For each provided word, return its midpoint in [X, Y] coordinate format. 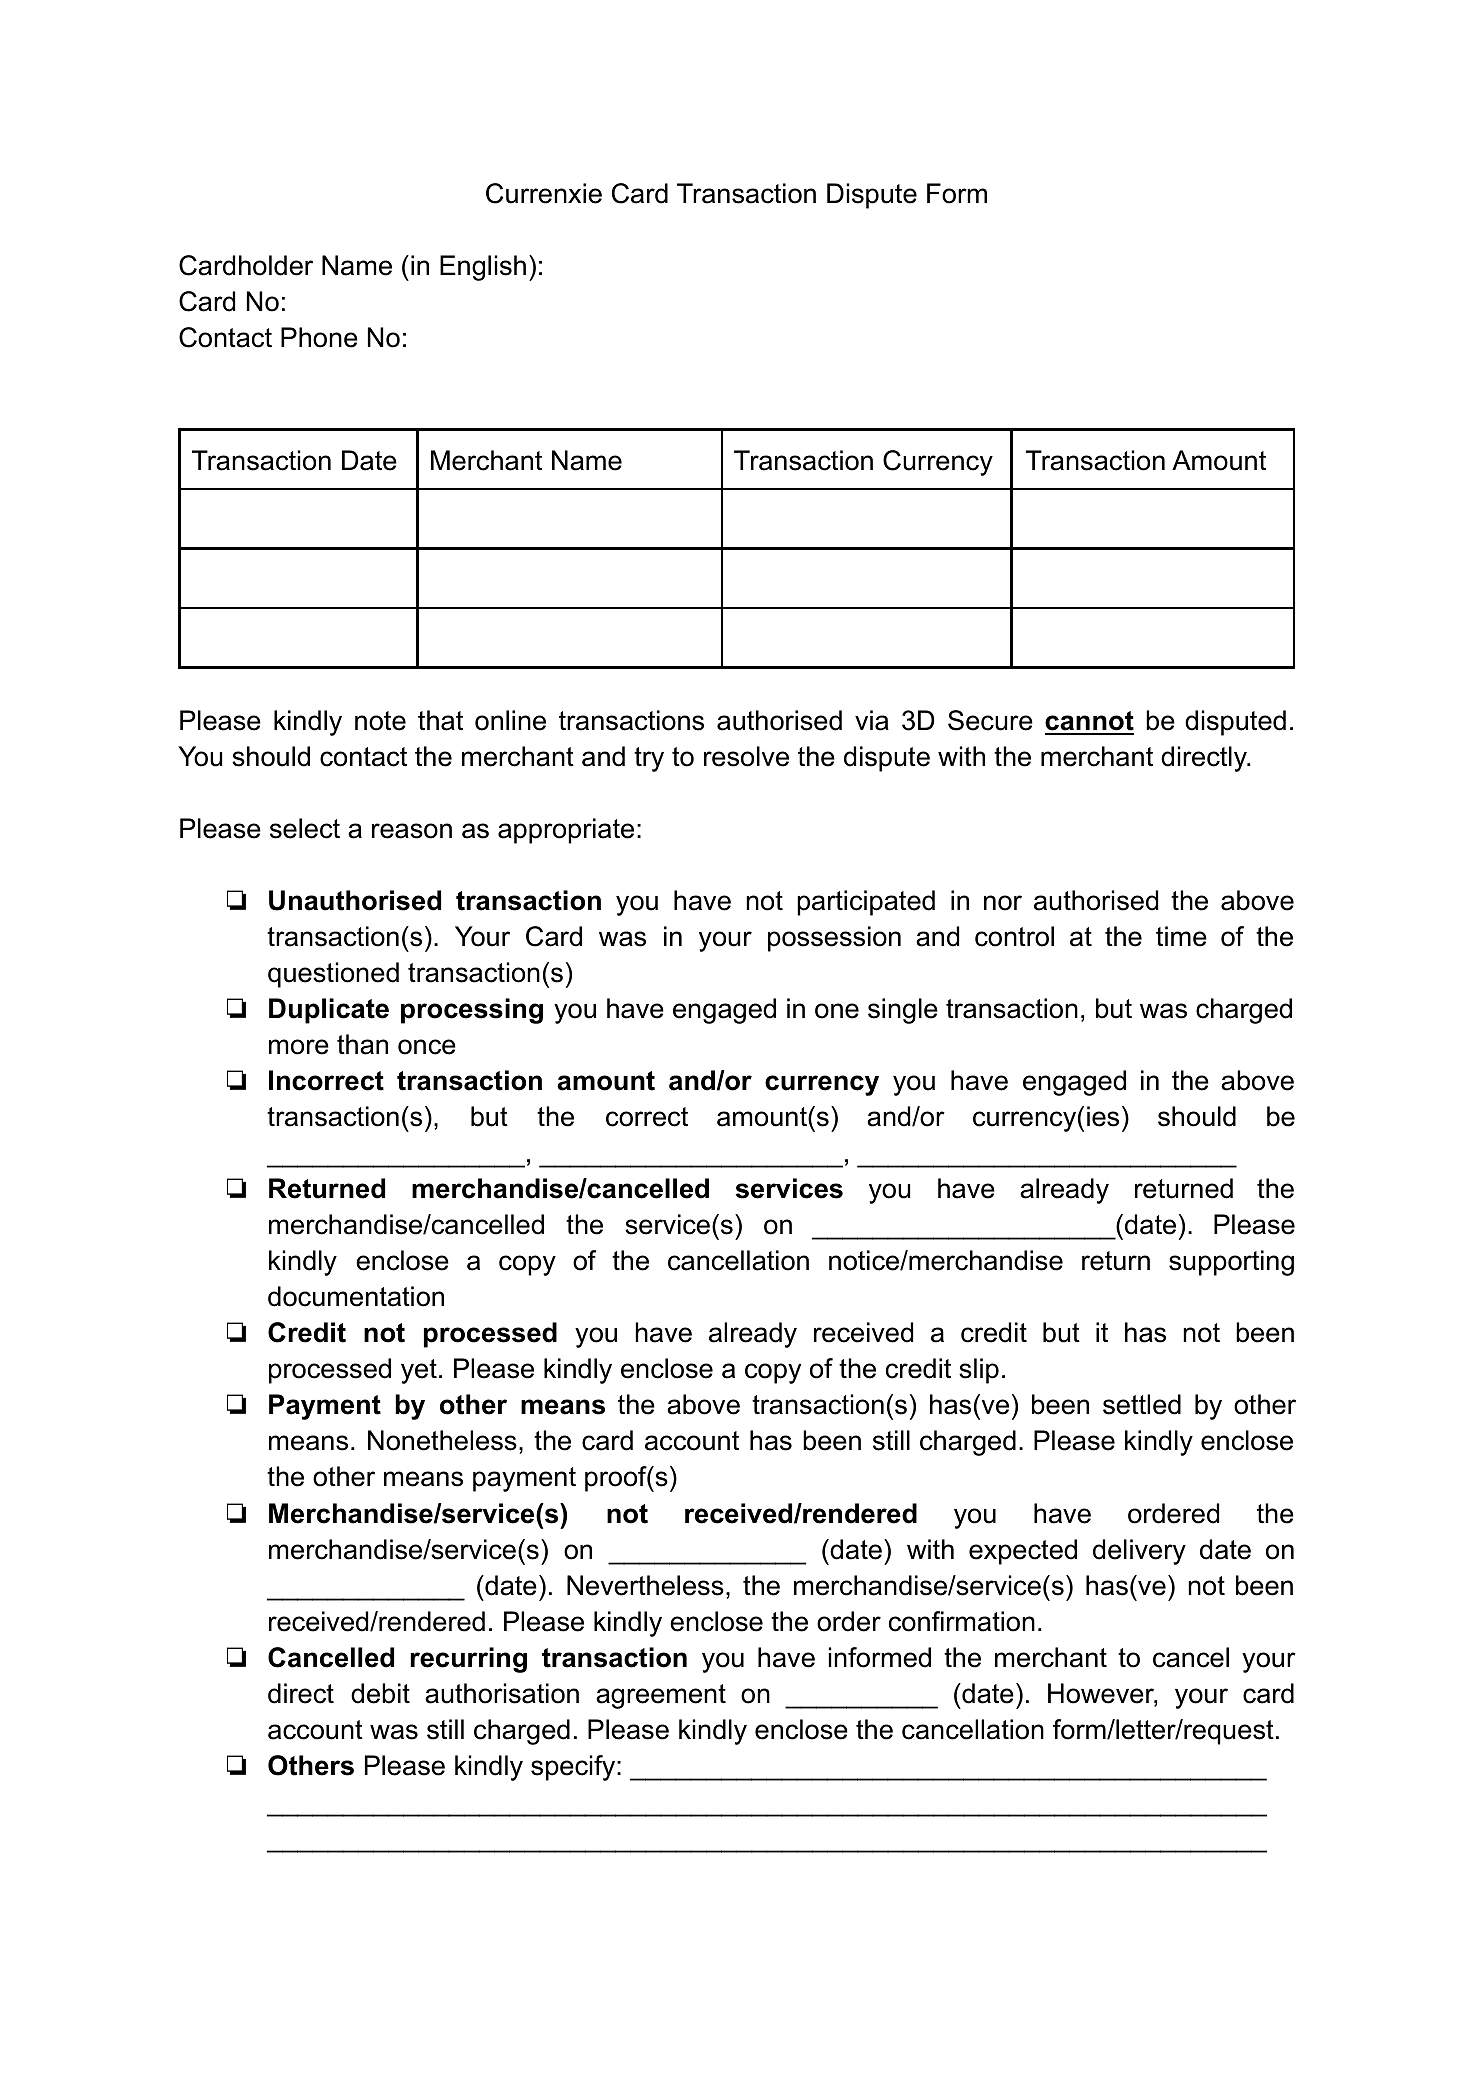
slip [979, 1371]
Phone [319, 337]
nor [1003, 903]
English [483, 268]
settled [1142, 1404]
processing [472, 1011]
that [440, 720]
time [1181, 936]
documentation [356, 1296]
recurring [468, 1660]
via [872, 720]
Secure [990, 720]
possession [834, 939]
